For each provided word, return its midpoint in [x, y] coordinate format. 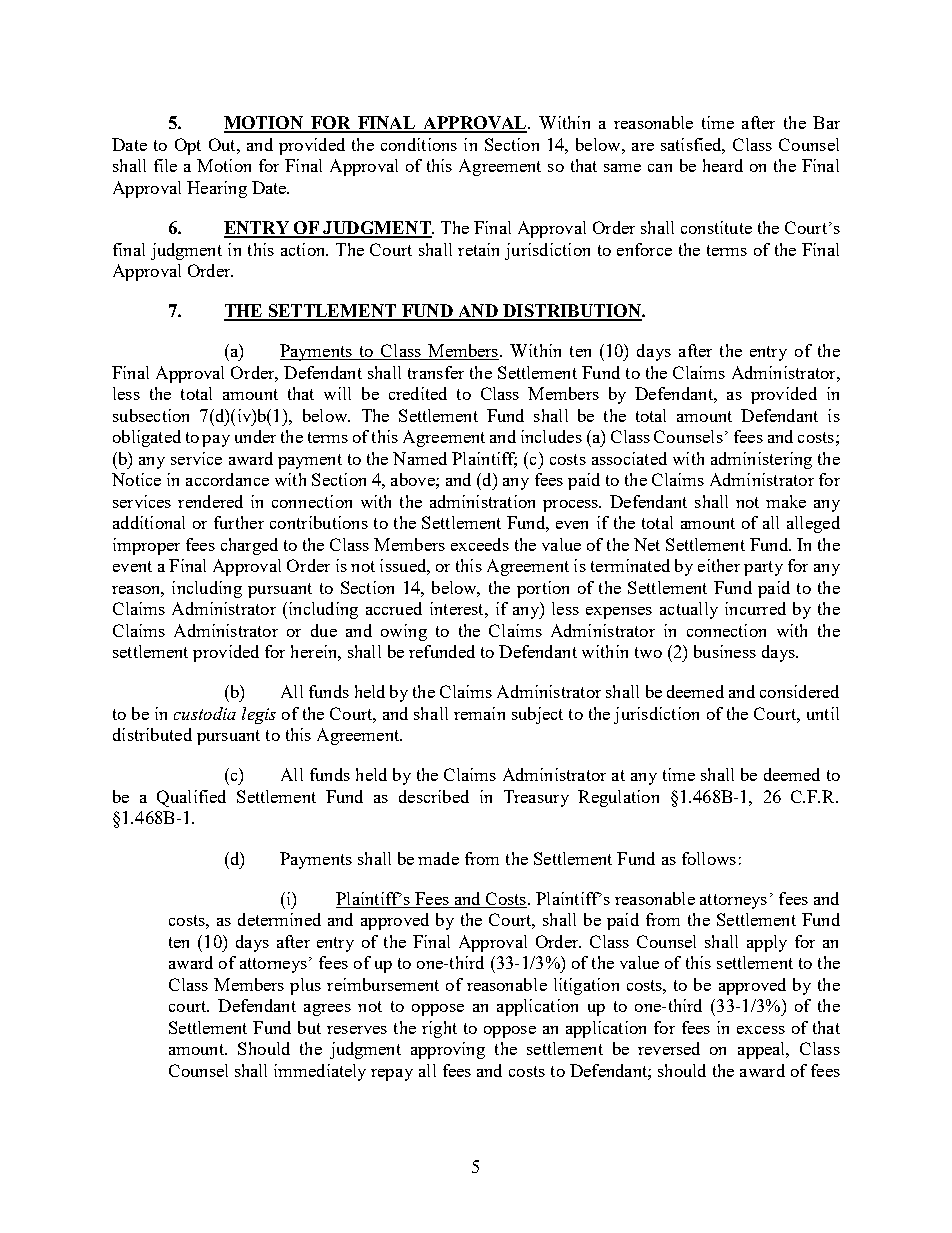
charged [249, 546]
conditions [419, 144]
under [255, 436]
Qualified [191, 798]
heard [723, 165]
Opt [188, 146]
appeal [763, 1050]
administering [761, 460]
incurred [755, 608]
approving [448, 1050]
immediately [320, 1072]
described [434, 796]
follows [709, 858]
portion [543, 589]
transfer [436, 372]
